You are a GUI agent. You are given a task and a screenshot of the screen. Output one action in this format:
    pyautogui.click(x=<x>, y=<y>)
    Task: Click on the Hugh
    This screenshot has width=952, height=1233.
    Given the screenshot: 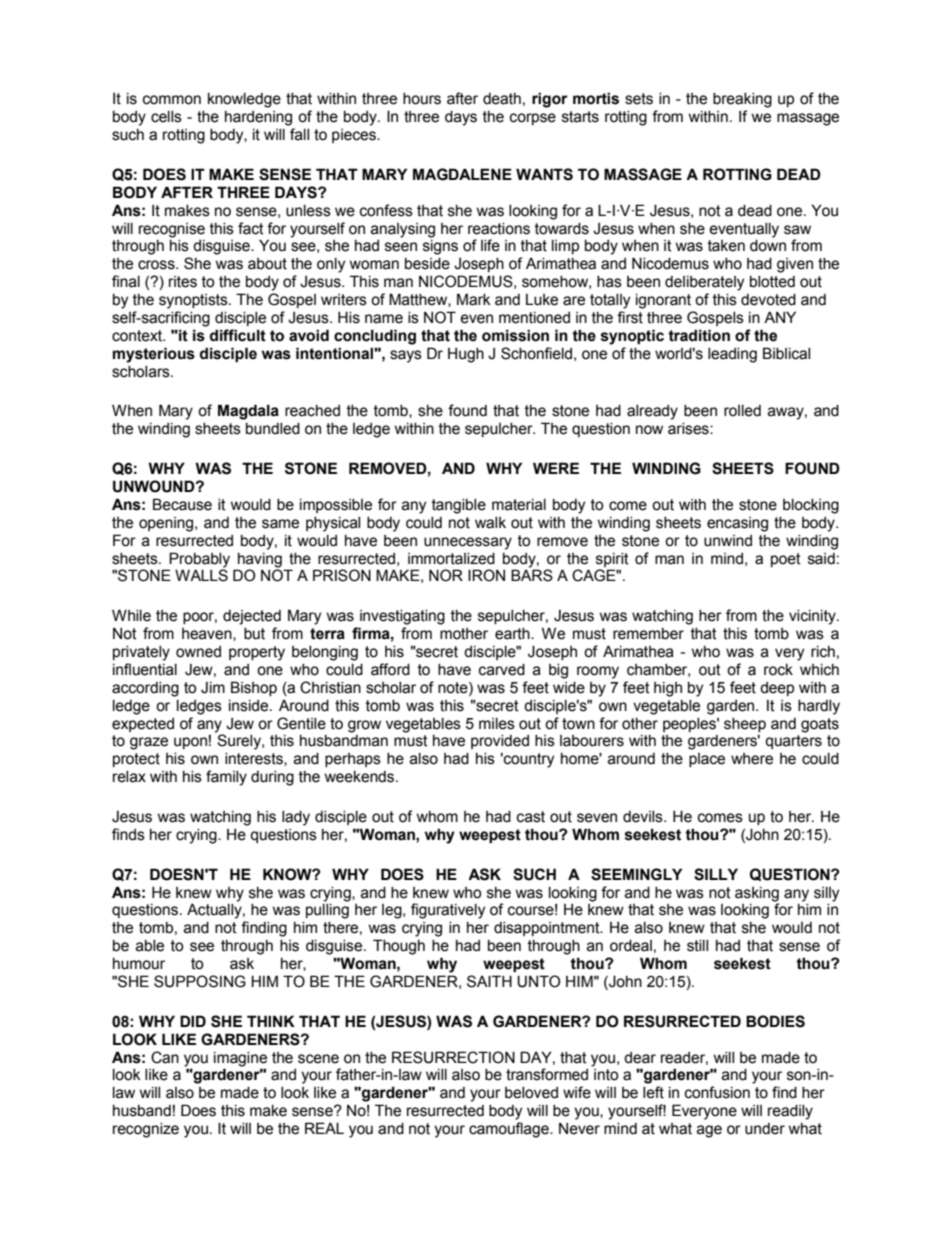 What is the action you would take?
    pyautogui.click(x=466, y=355)
